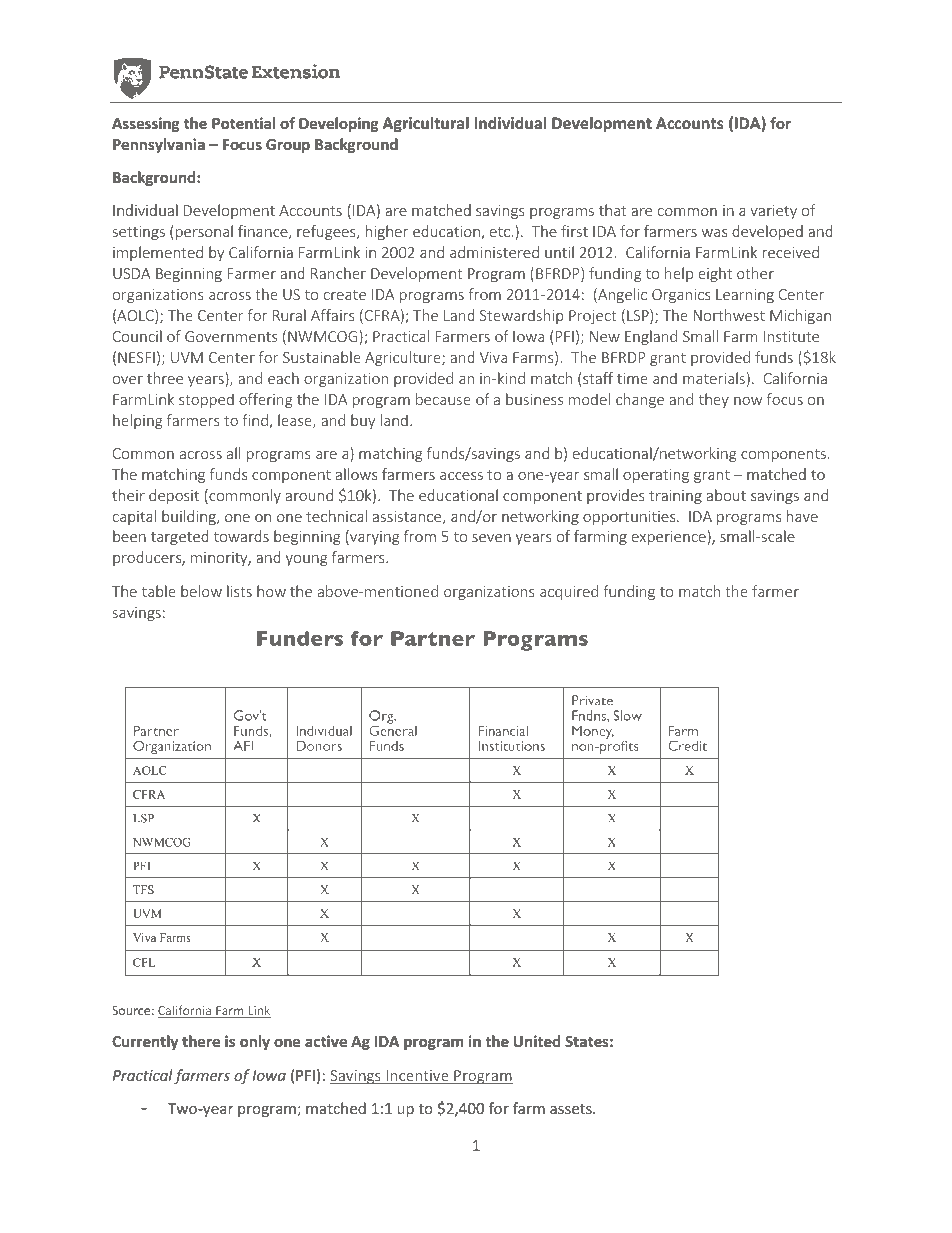  I want to click on variety, so click(773, 212).
